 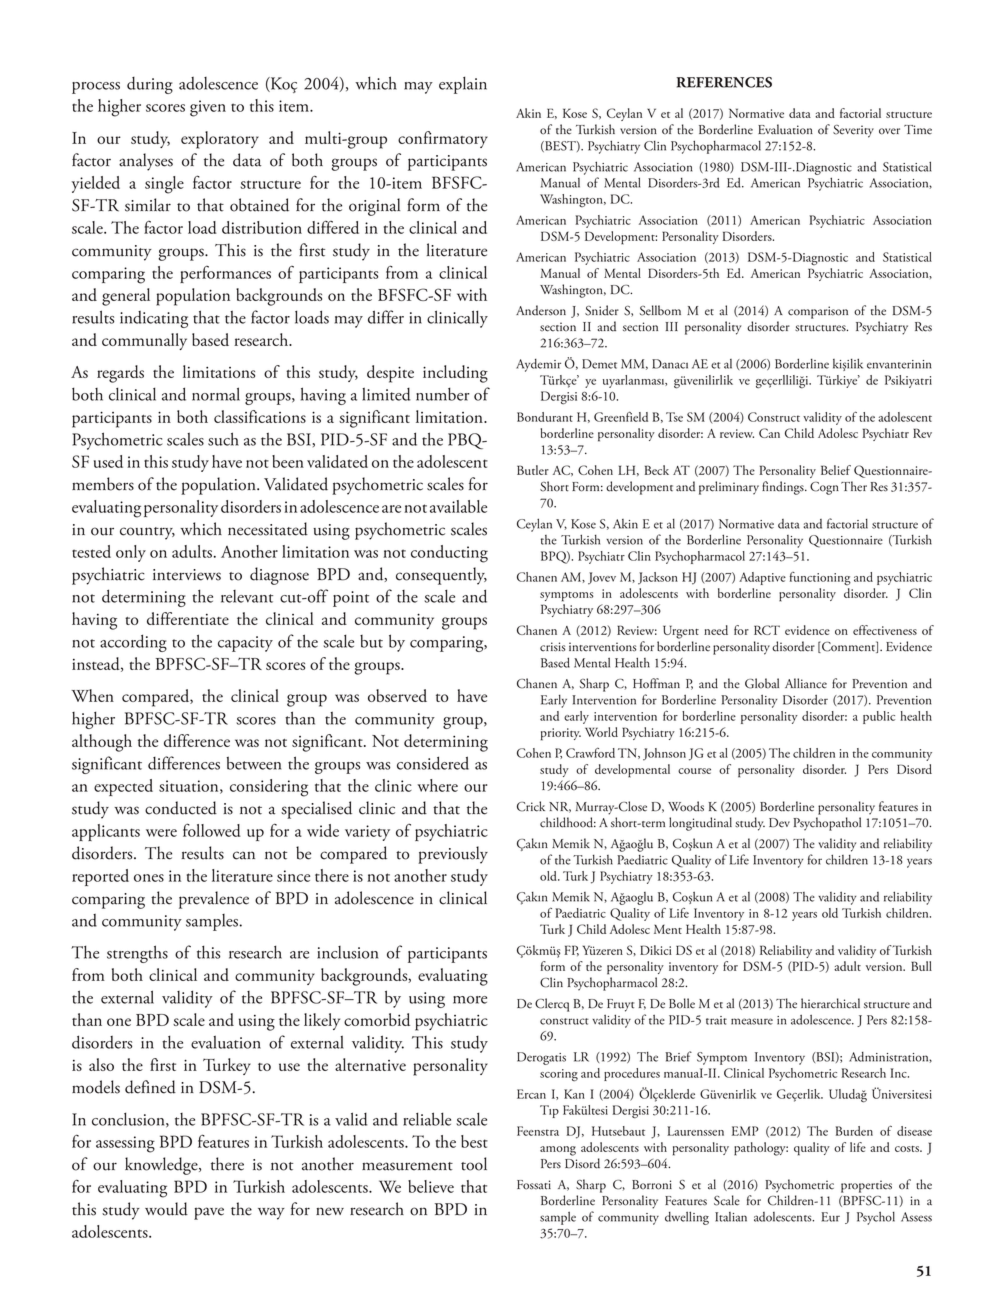 I want to click on given, so click(x=208, y=108).
